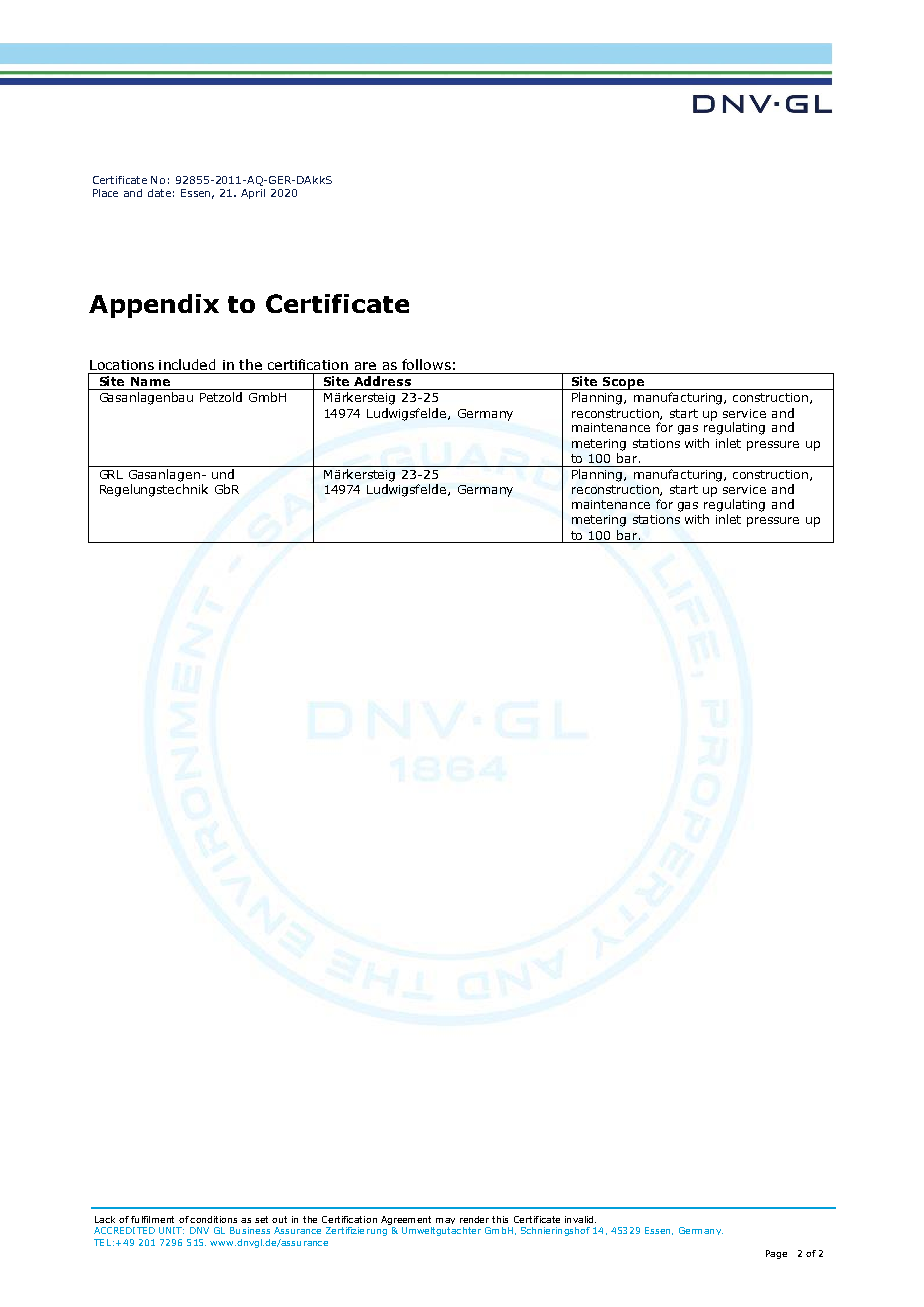 The width and height of the image is (924, 1307). Describe the element at coordinates (365, 366) in the image. I see `are` at that location.
